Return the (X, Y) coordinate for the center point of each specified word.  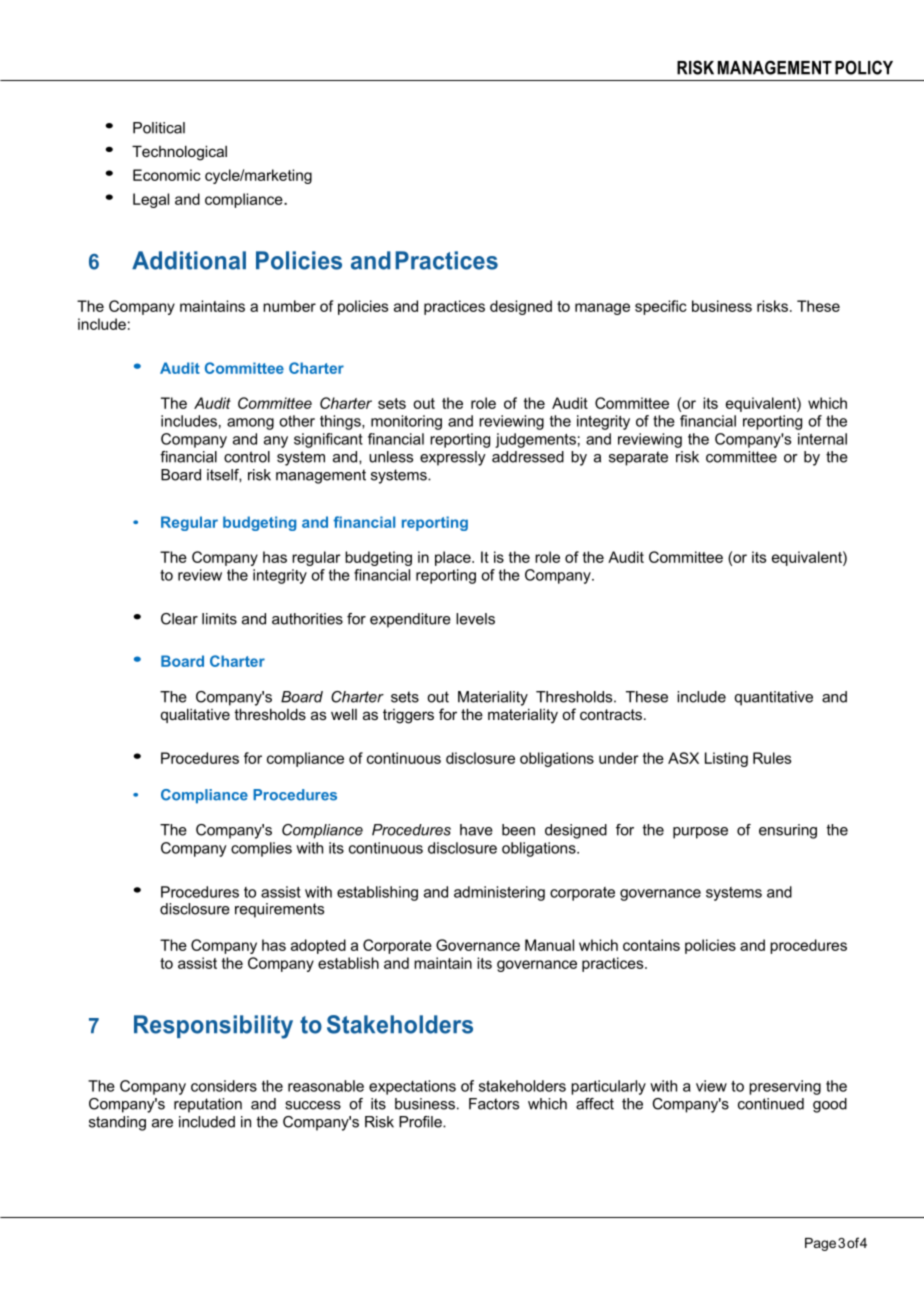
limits (219, 619)
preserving (785, 1087)
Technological (179, 153)
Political (159, 128)
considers (224, 1086)
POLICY (864, 67)
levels (475, 619)
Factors (494, 1104)
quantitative (774, 698)
